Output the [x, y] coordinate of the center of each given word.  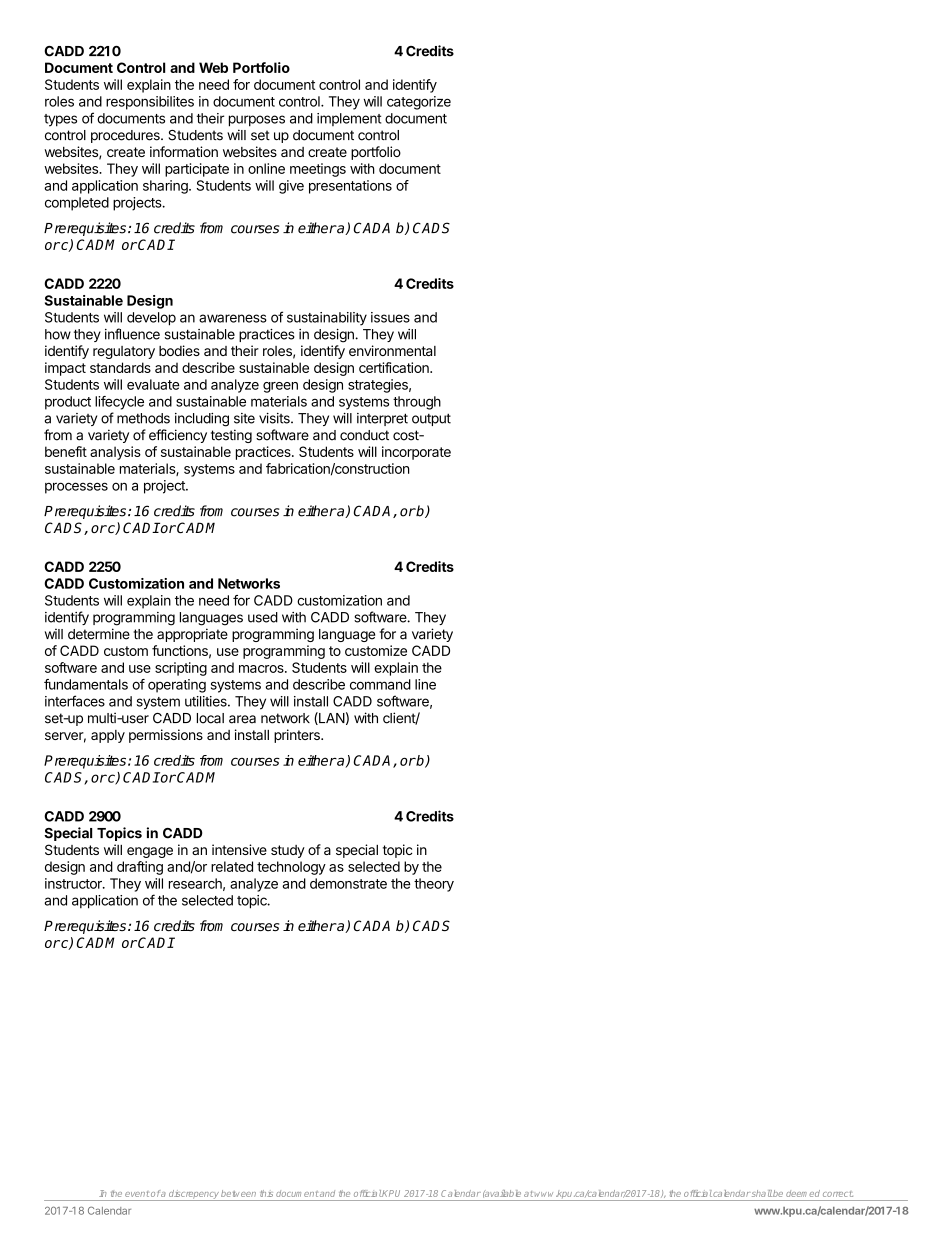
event [137, 1194]
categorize [419, 103]
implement [349, 119]
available [502, 1194]
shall [762, 1193]
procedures [126, 136]
